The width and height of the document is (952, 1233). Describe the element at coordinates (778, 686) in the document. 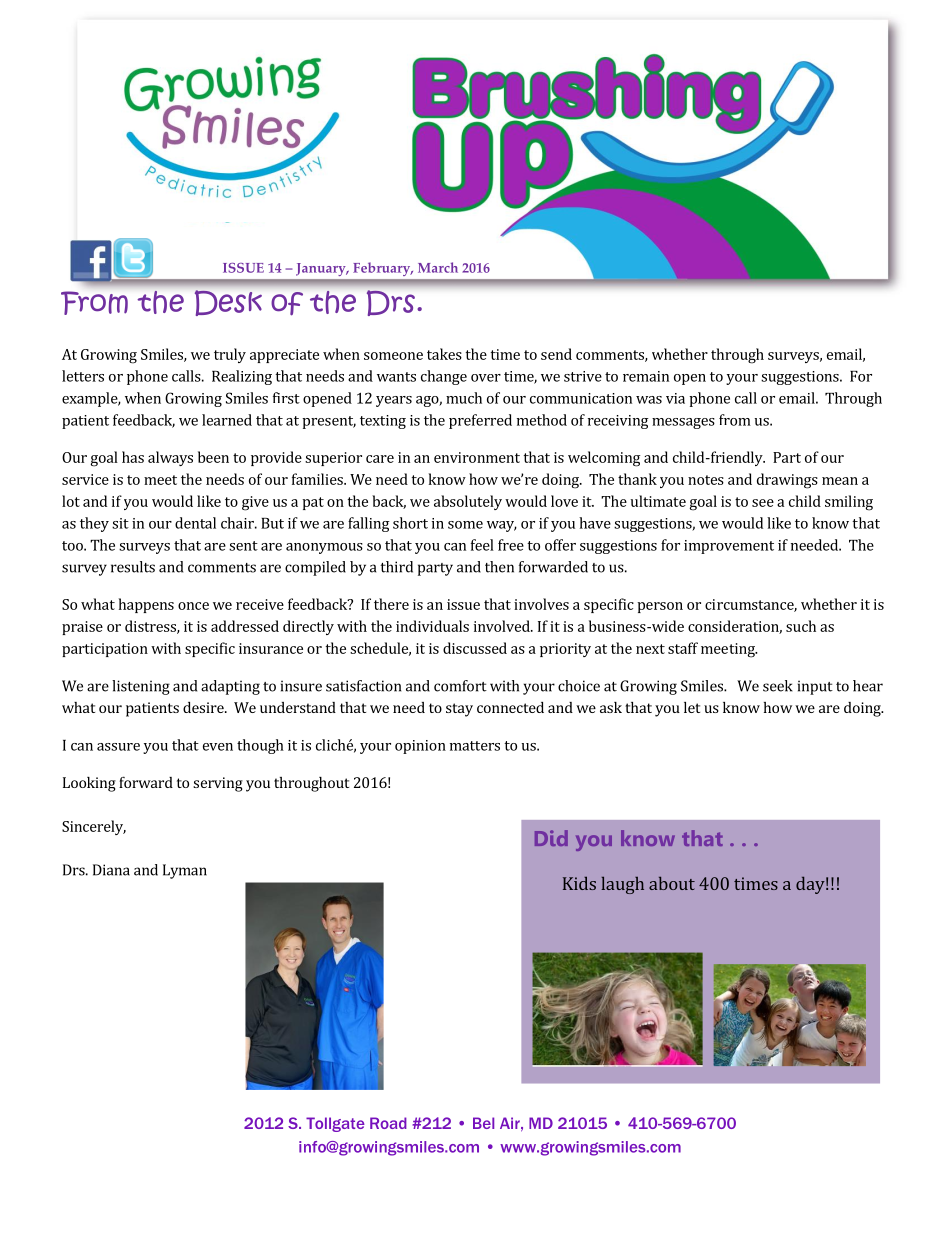

I see `seek` at that location.
